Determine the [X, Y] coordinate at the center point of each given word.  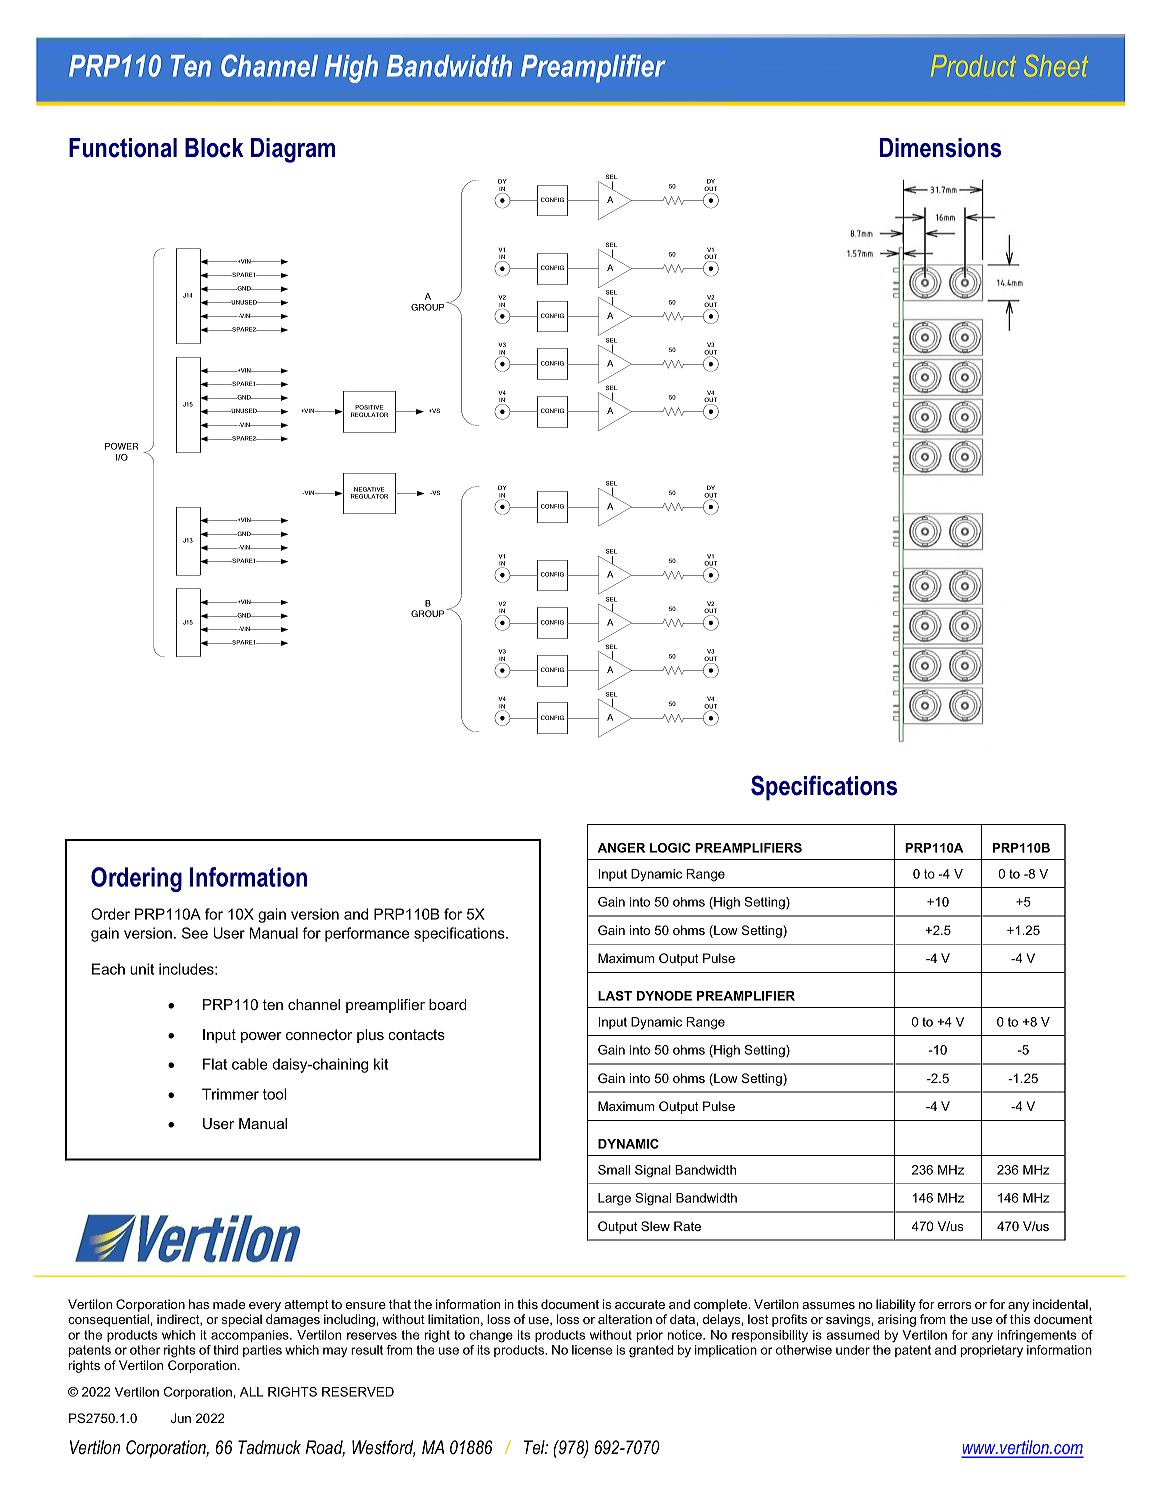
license [592, 1350]
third [225, 1350]
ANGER [621, 848]
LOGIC [670, 848]
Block [214, 148]
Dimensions [940, 148]
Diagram [293, 150]
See [195, 933]
